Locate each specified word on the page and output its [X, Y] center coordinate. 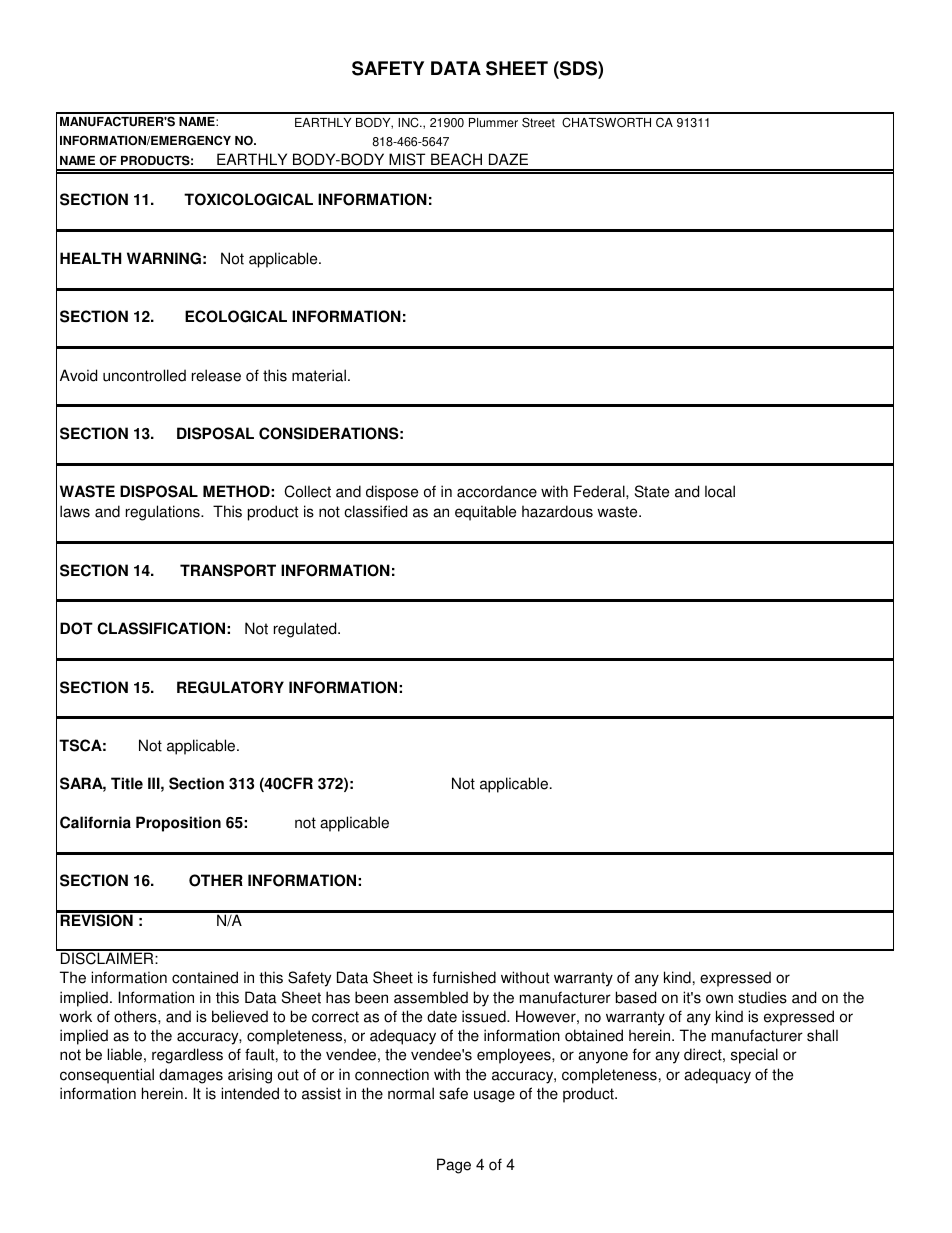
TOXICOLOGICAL [248, 199]
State [652, 491]
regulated [306, 630]
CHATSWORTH [606, 122]
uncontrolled [144, 375]
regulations [164, 513]
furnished [464, 977]
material [319, 375]
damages [191, 1076]
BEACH [456, 159]
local [720, 491]
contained [205, 977]
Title [127, 783]
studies [762, 997]
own [719, 999]
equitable [485, 513]
